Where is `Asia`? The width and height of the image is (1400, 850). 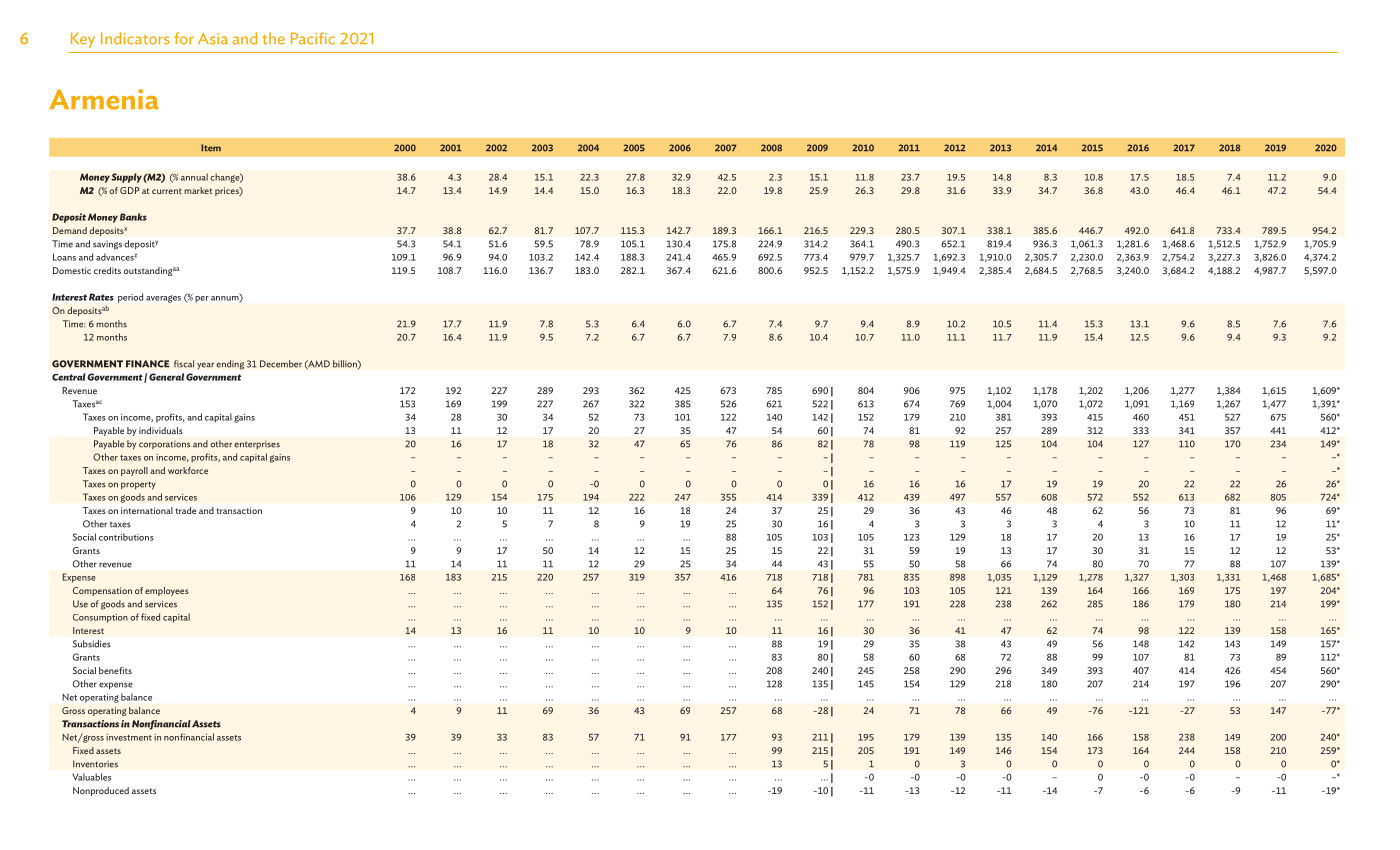
Asia is located at coordinates (213, 39).
